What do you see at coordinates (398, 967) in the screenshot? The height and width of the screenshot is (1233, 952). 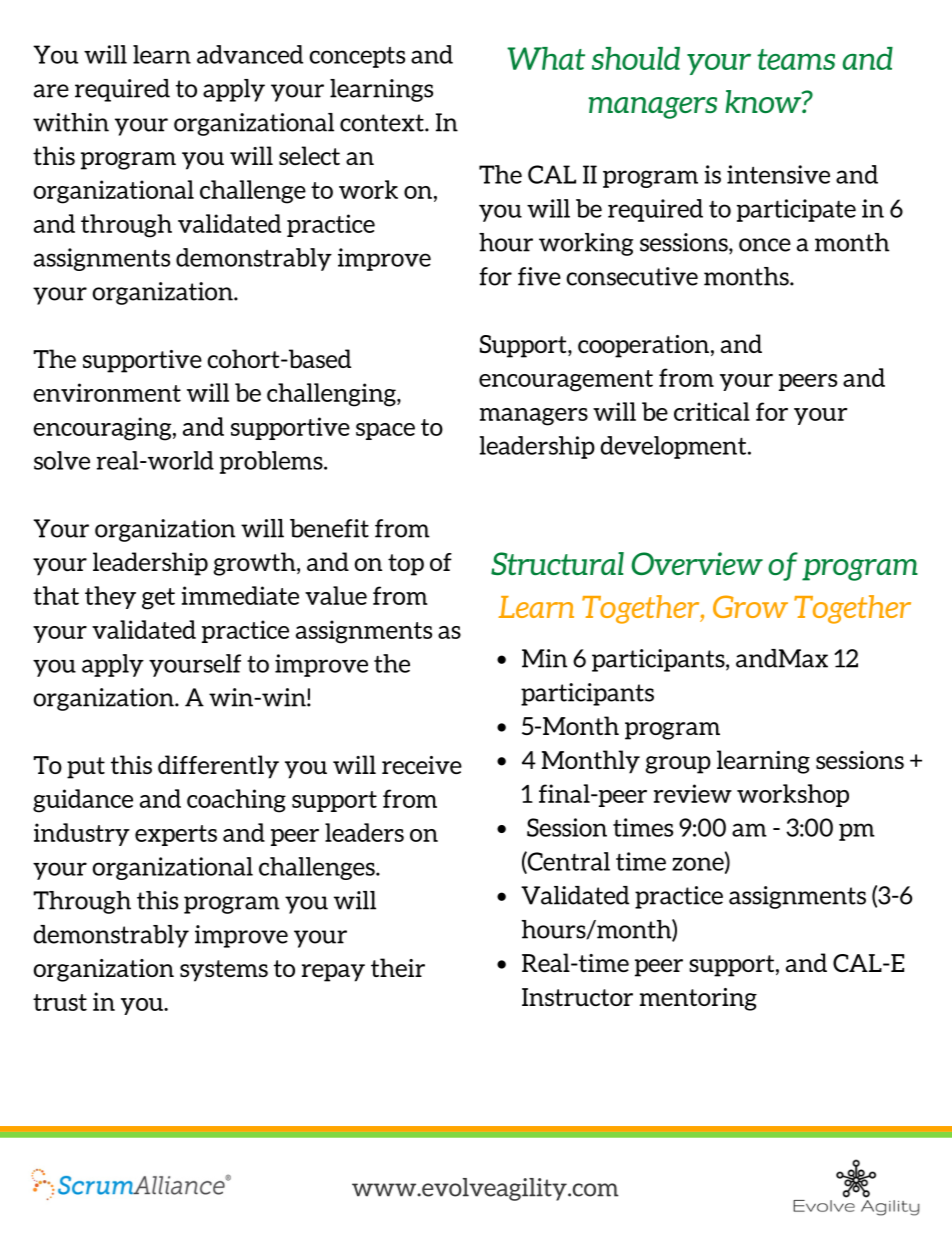 I see `their` at bounding box center [398, 967].
